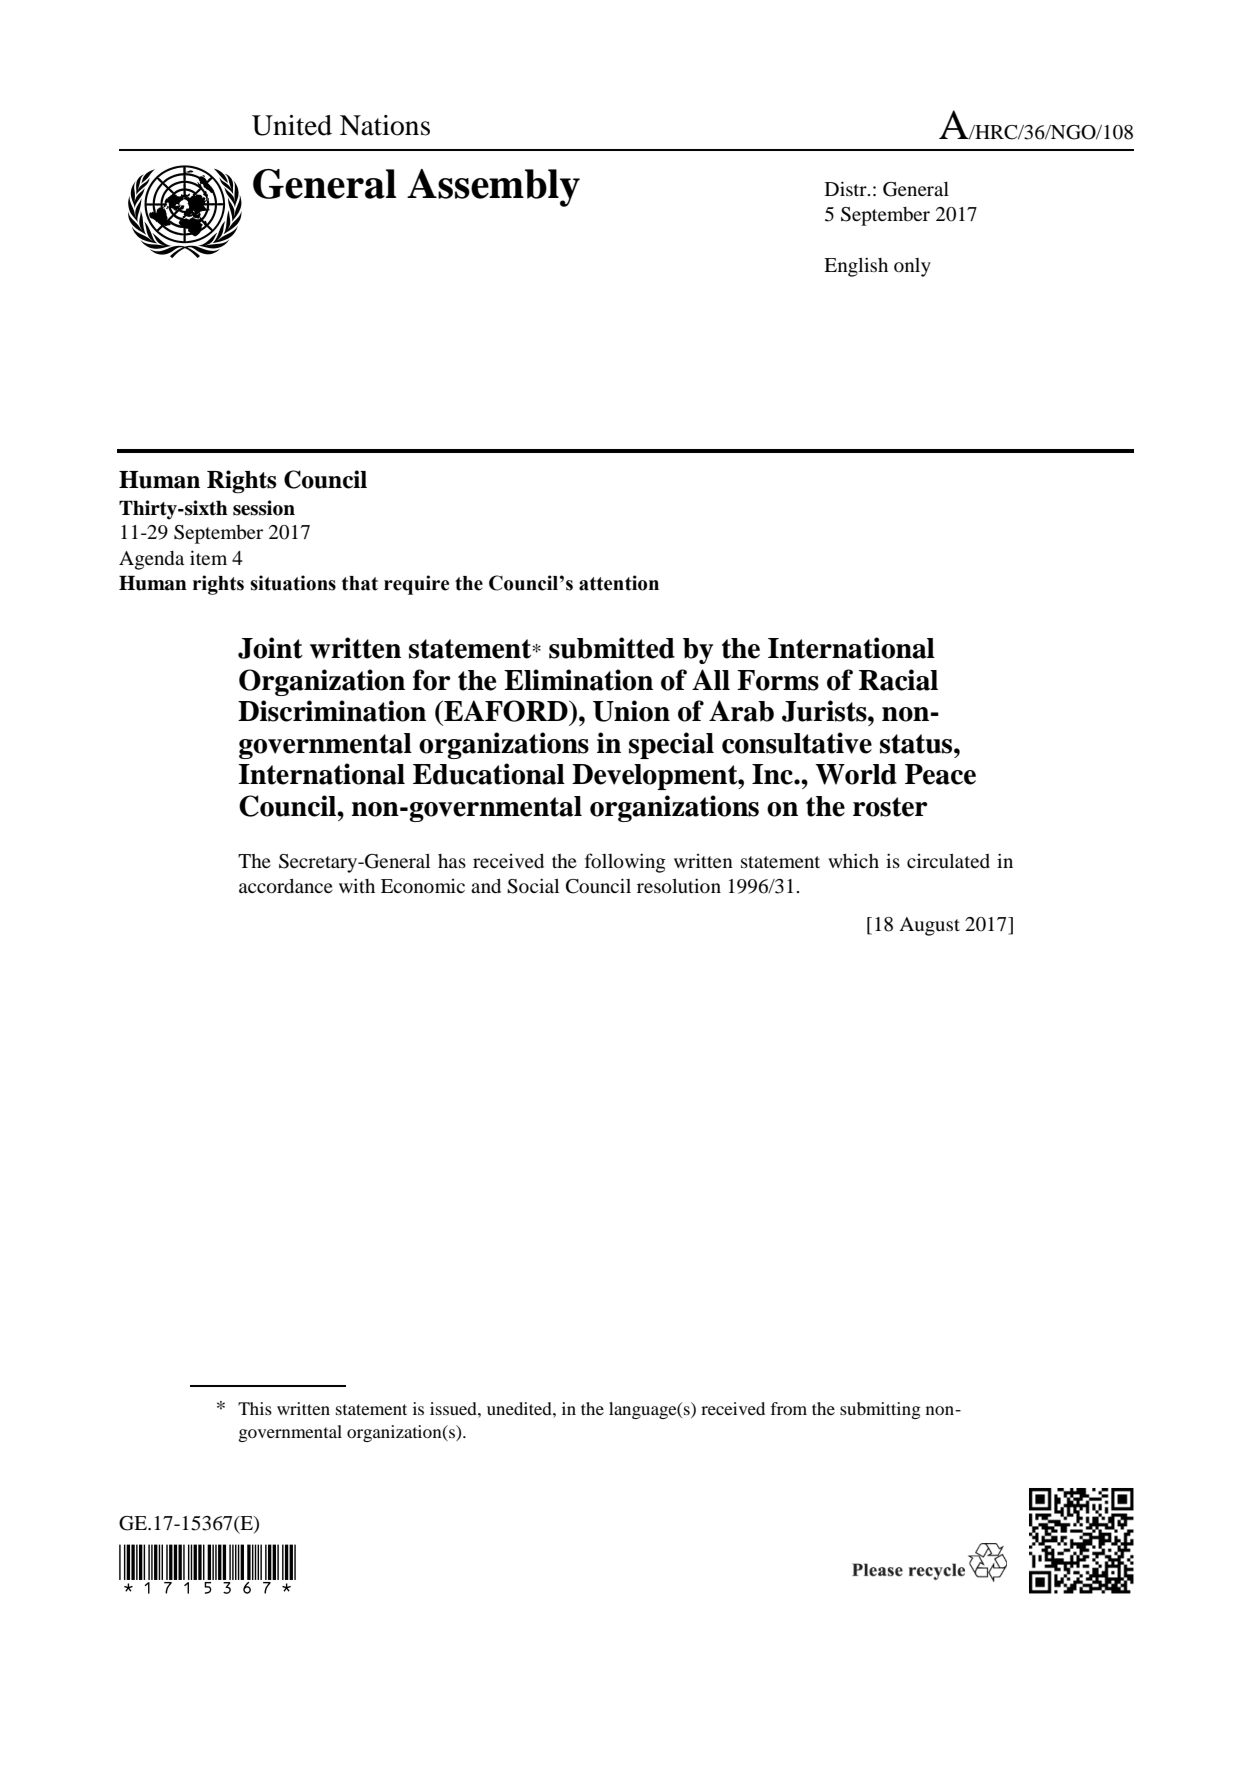 The height and width of the page is (1773, 1253). Describe the element at coordinates (856, 267) in the page. I see `English` at that location.
